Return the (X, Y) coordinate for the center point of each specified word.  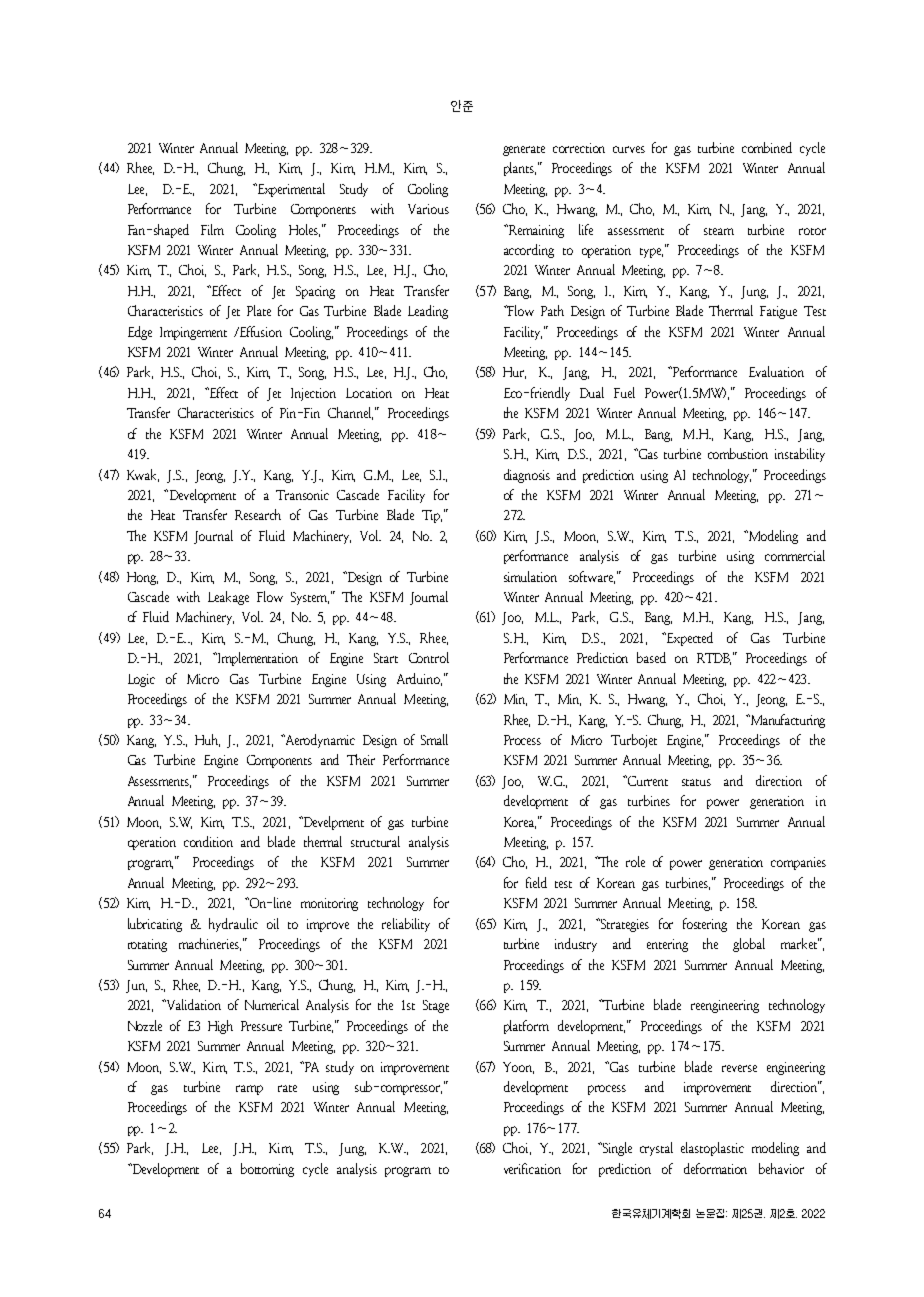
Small (434, 739)
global (749, 945)
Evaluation (776, 371)
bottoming (267, 1170)
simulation (530, 576)
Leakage (228, 598)
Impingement (193, 333)
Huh (207, 740)
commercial (795, 555)
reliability (406, 925)
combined (767, 147)
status (696, 782)
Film (212, 229)
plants (520, 169)
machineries (210, 944)
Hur (514, 373)
